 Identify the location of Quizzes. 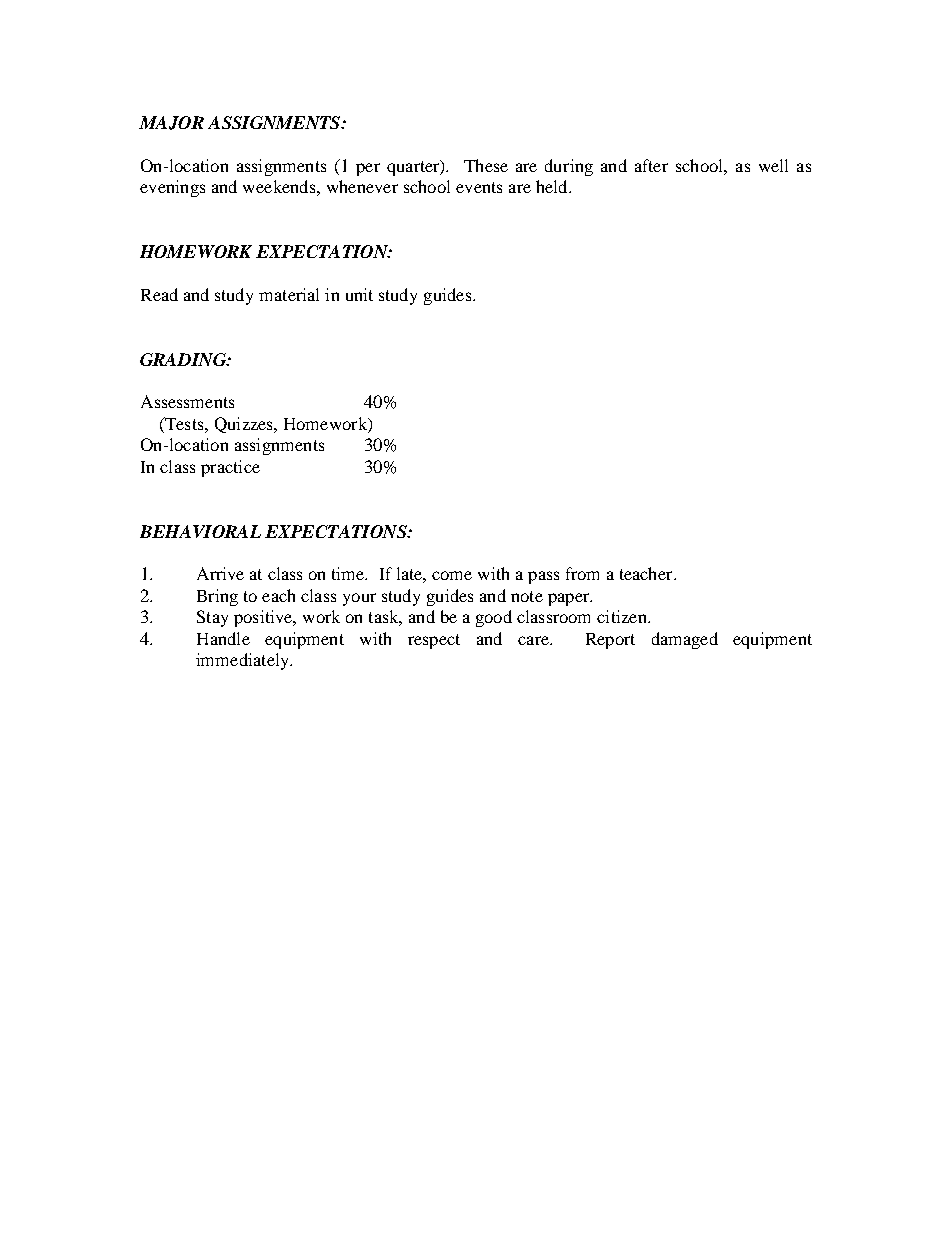
(245, 425).
